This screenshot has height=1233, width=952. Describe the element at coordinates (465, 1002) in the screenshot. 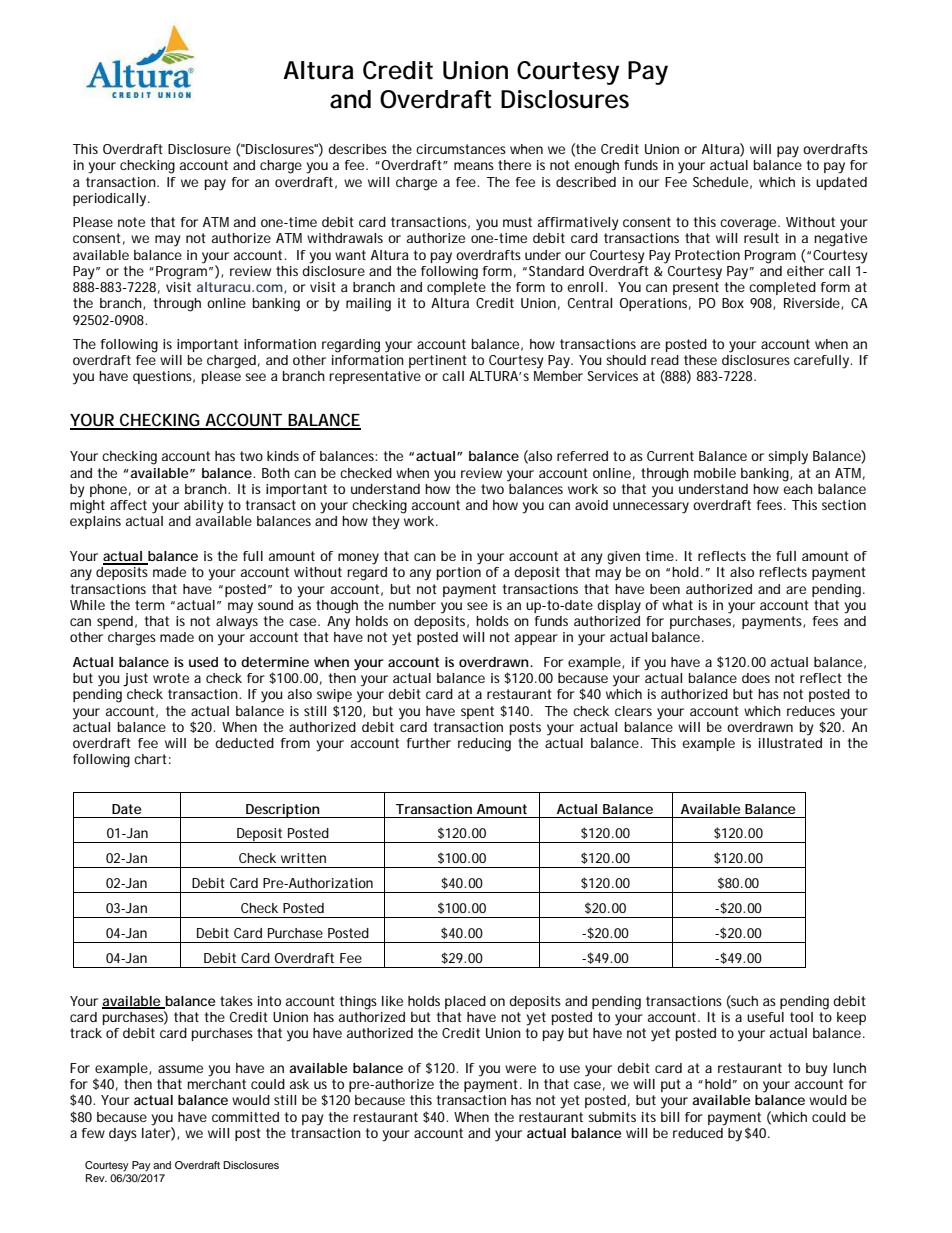

I see `placed` at that location.
